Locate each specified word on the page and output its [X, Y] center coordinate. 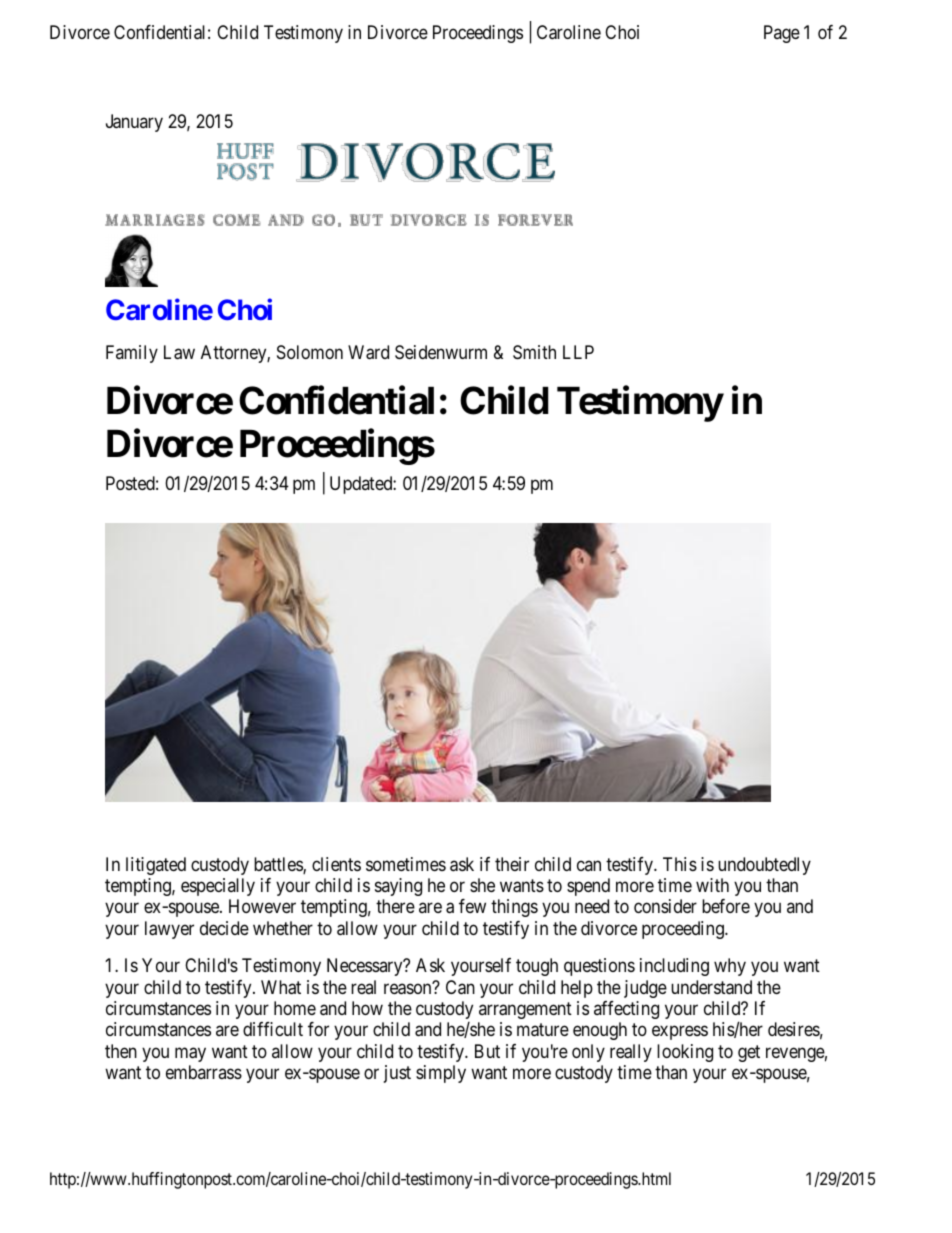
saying [398, 887]
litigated [156, 866]
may [190, 1054]
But [487, 1051]
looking [685, 1053]
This [680, 864]
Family [132, 354]
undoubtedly [764, 866]
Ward [368, 352]
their [512, 864]
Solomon [310, 352]
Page [782, 34]
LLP [578, 352]
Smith [534, 352]
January [134, 123]
